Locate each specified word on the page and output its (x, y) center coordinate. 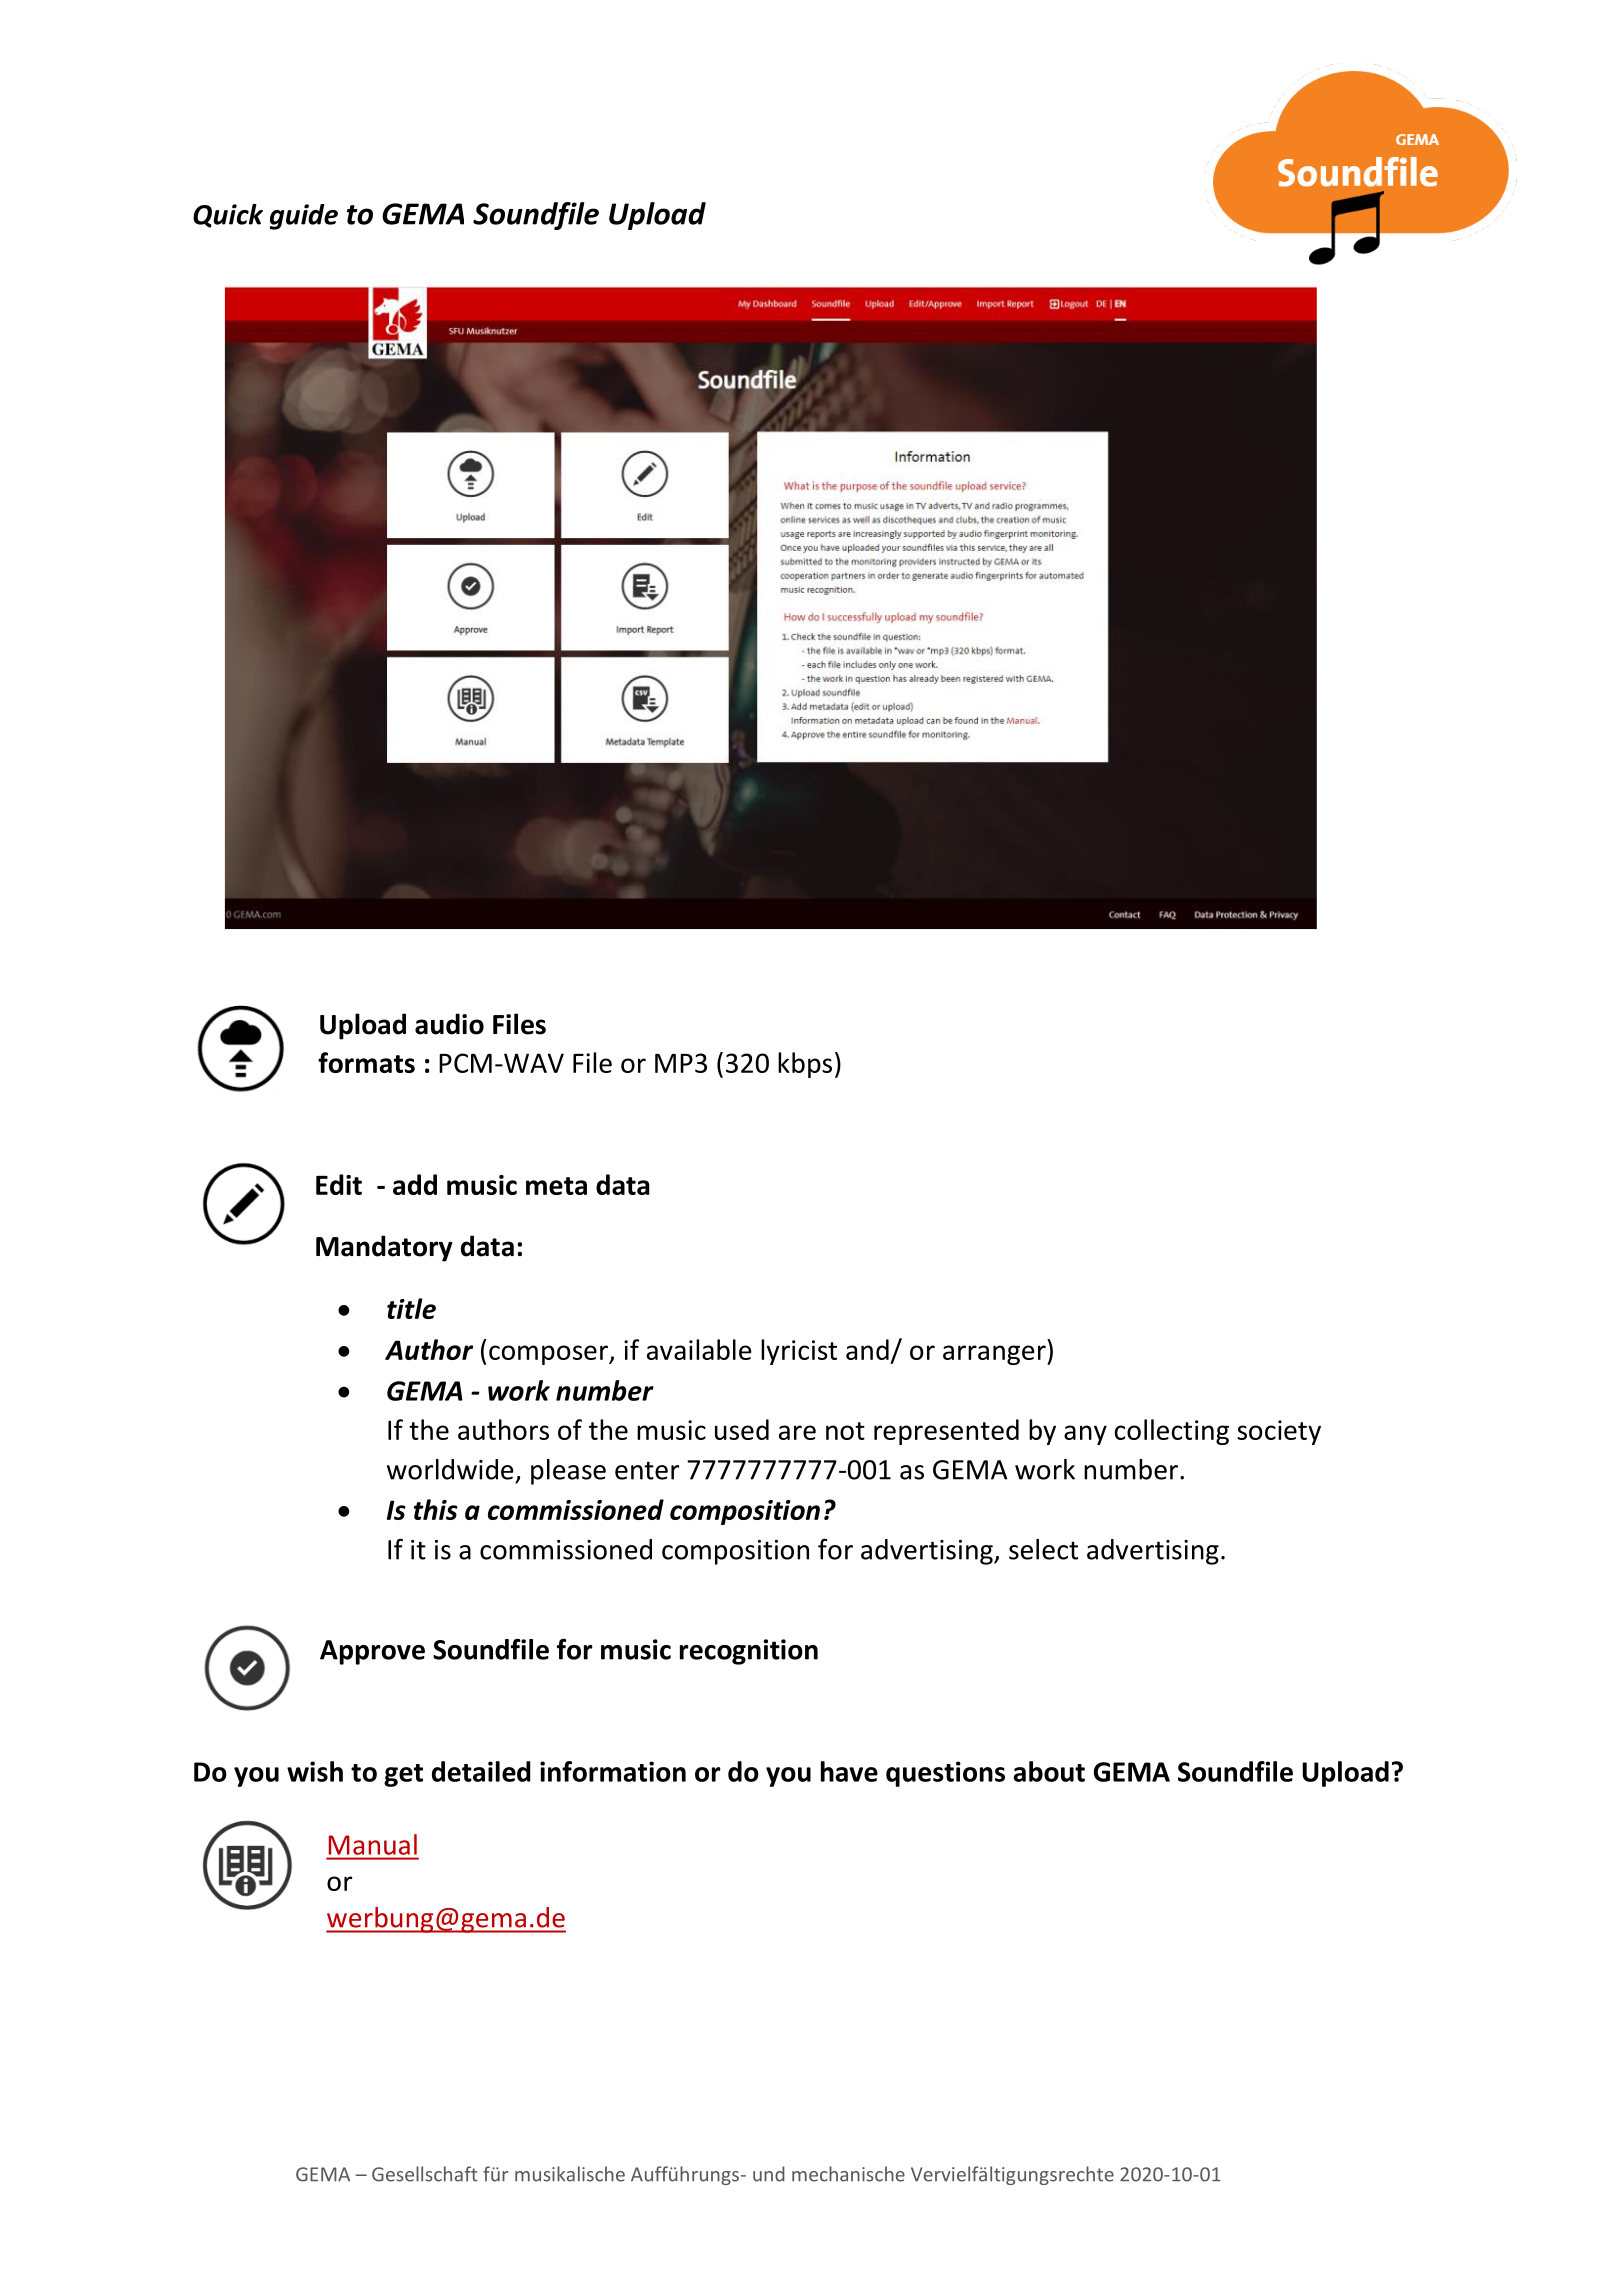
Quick (228, 216)
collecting (1172, 1432)
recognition (749, 1652)
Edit (339, 1184)
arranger (995, 1355)
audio (449, 1024)
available (699, 1349)
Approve (372, 1652)
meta (556, 1186)
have (849, 1771)
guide (304, 217)
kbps (805, 1065)
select (1043, 1549)
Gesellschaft (425, 2174)
